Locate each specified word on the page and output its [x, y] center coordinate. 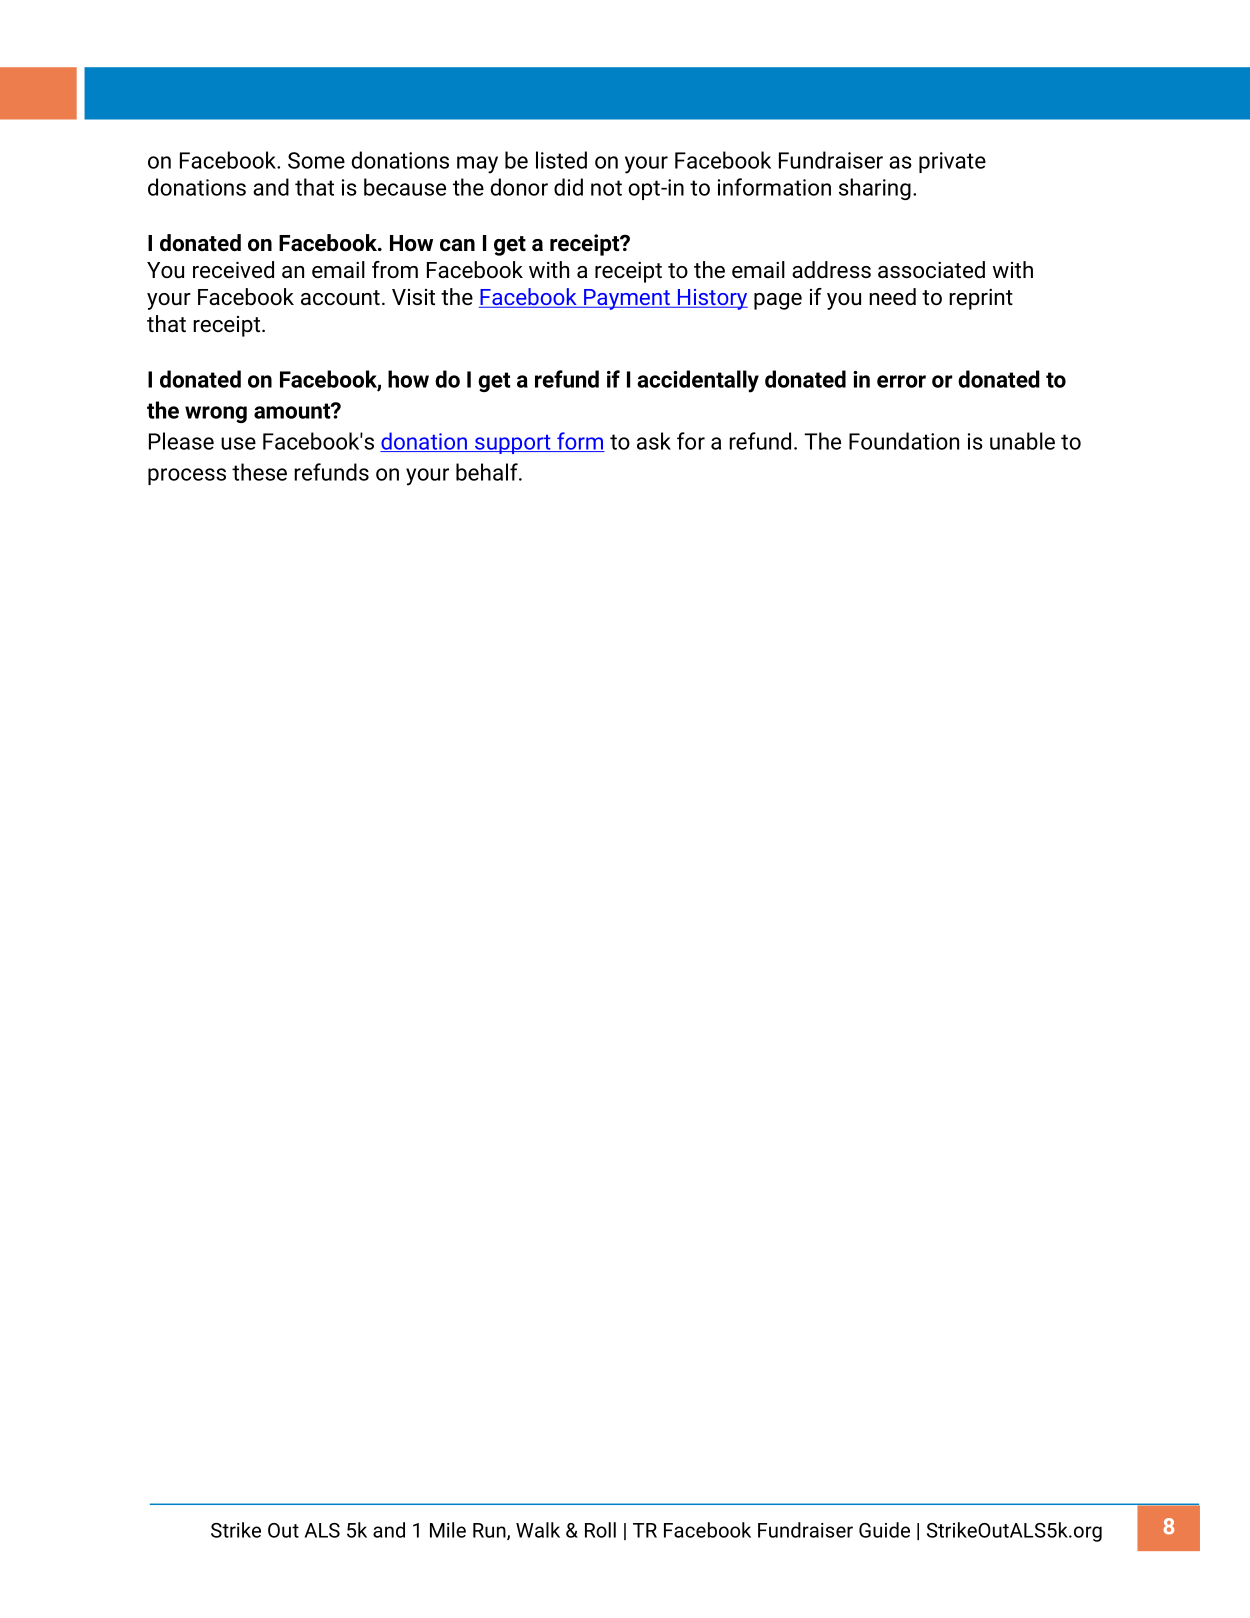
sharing [875, 189]
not [606, 188]
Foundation [904, 441]
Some [316, 160]
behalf [488, 472]
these [259, 472]
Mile [448, 1530]
